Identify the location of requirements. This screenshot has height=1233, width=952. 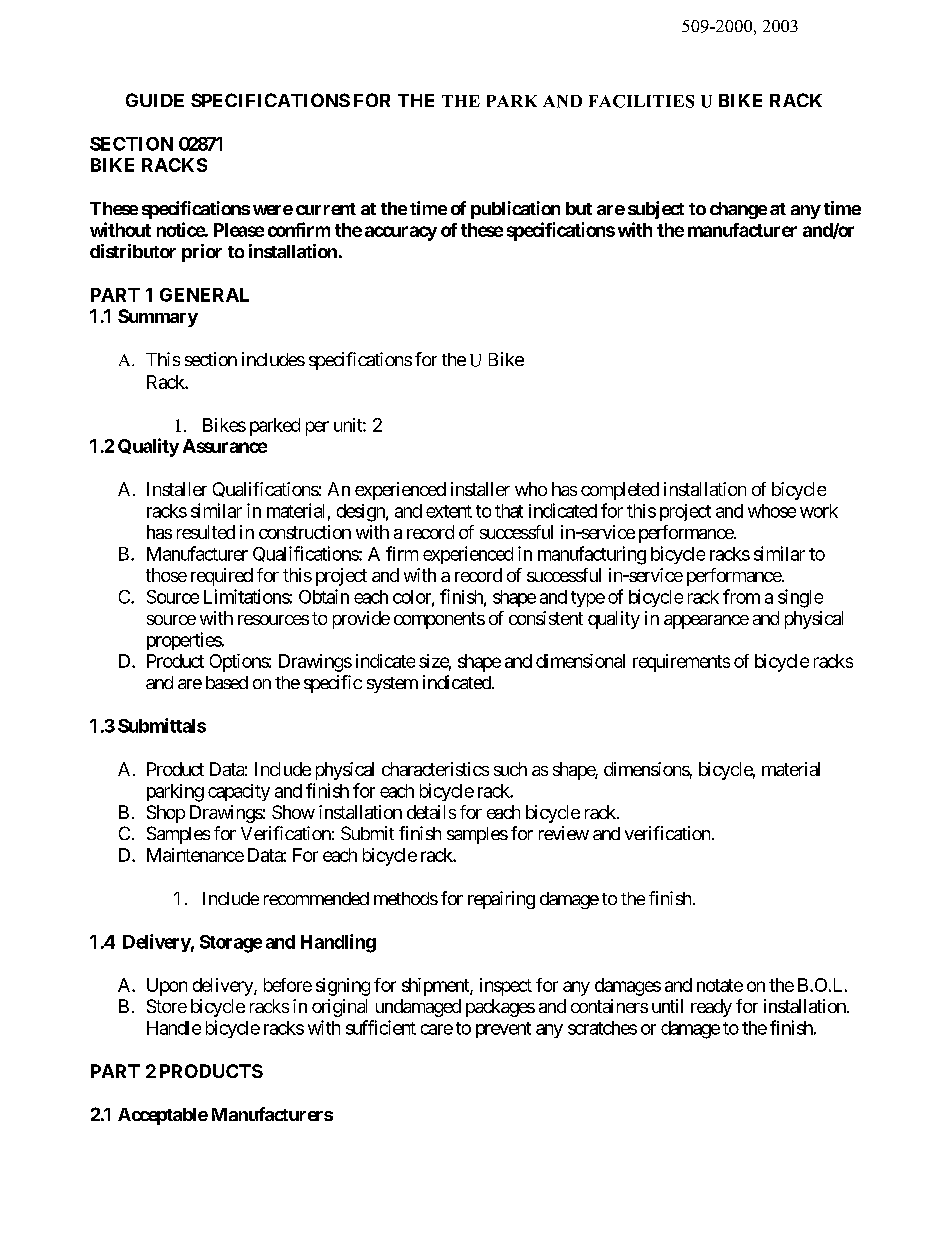
(681, 663).
